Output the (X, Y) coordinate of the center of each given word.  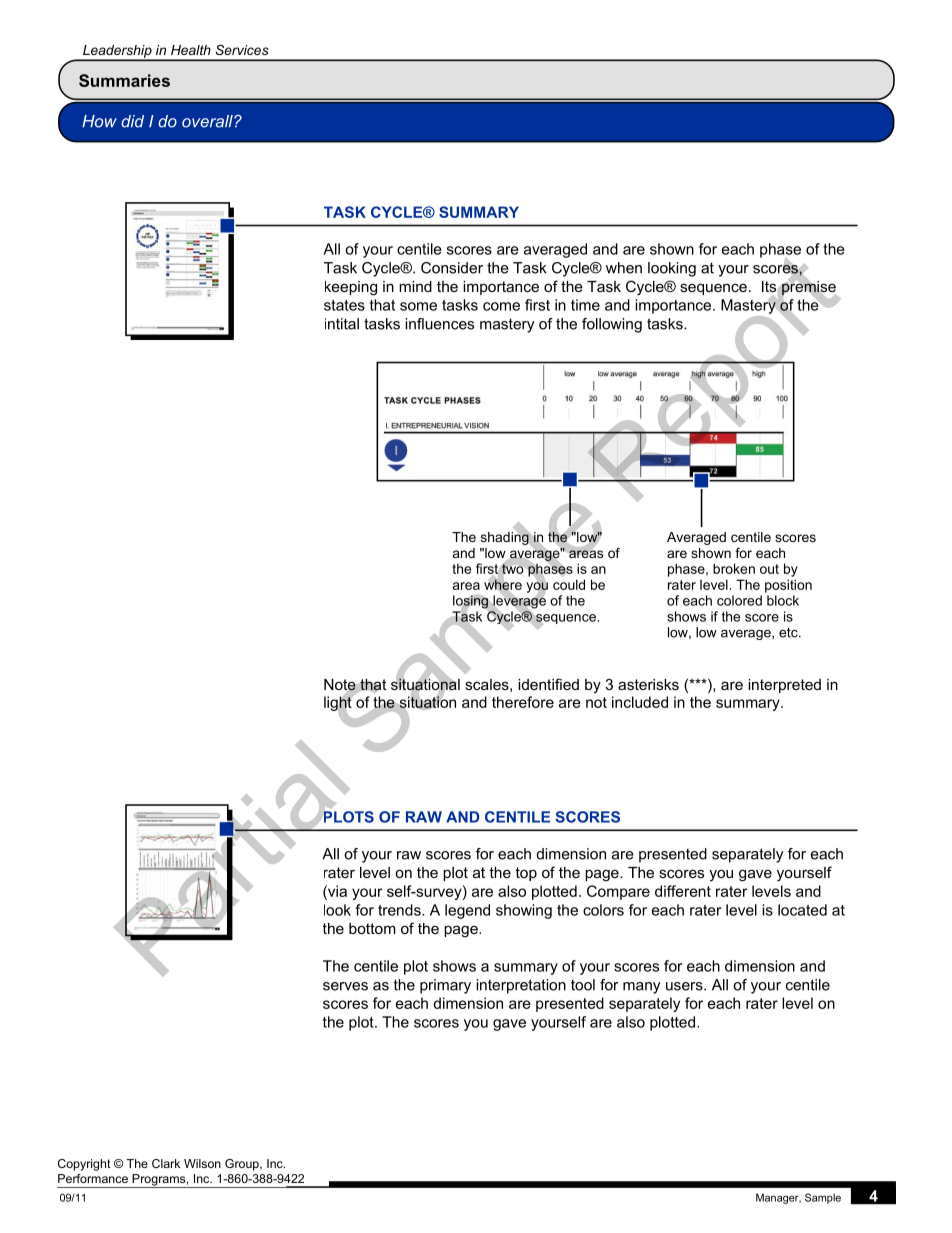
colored (739, 600)
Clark (166, 1163)
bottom (372, 928)
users (685, 986)
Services (242, 50)
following (612, 325)
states (344, 305)
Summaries (124, 80)
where (503, 584)
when (624, 268)
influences (439, 324)
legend (467, 911)
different (683, 891)
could (569, 584)
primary (445, 986)
